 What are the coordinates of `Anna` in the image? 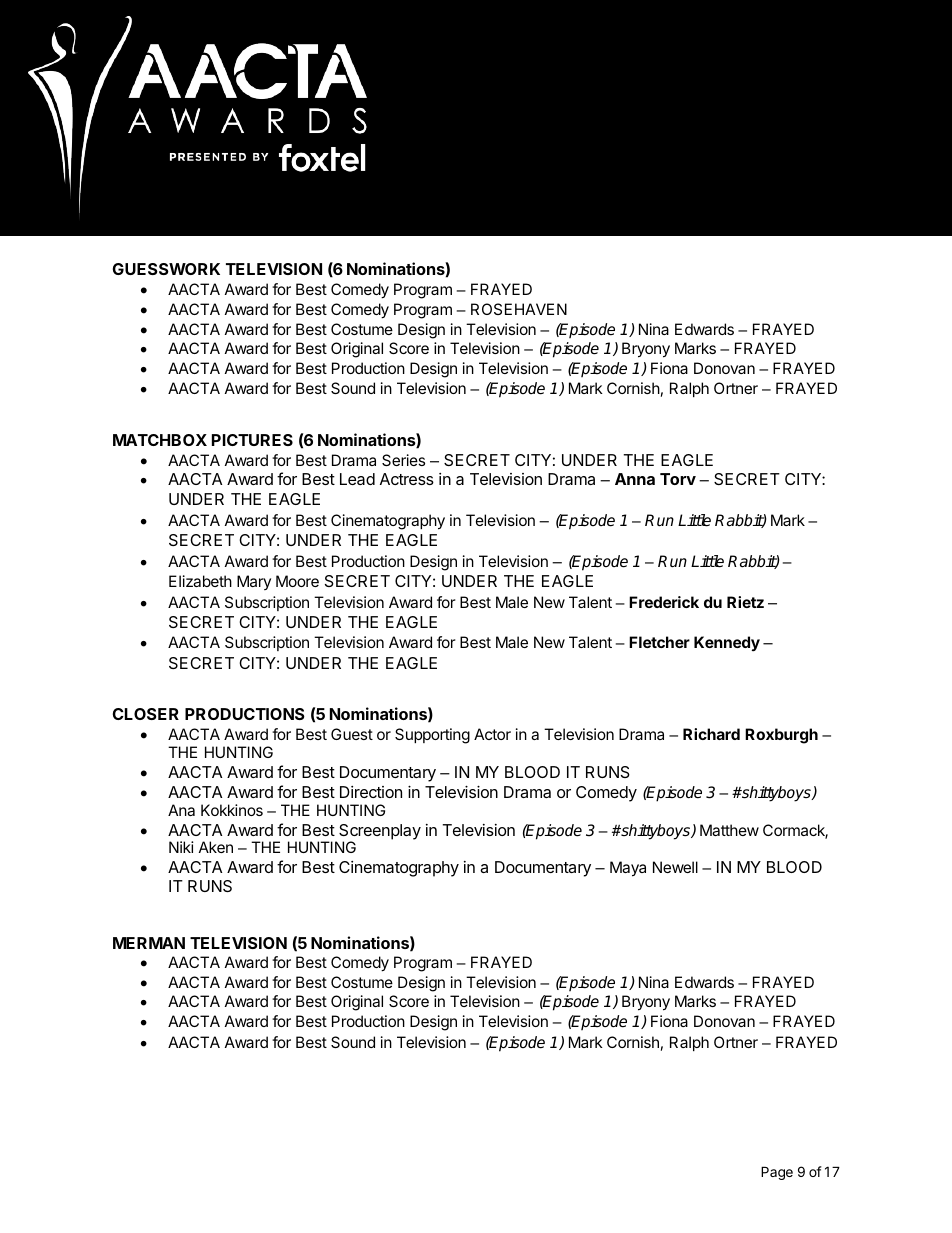 It's located at (635, 479).
